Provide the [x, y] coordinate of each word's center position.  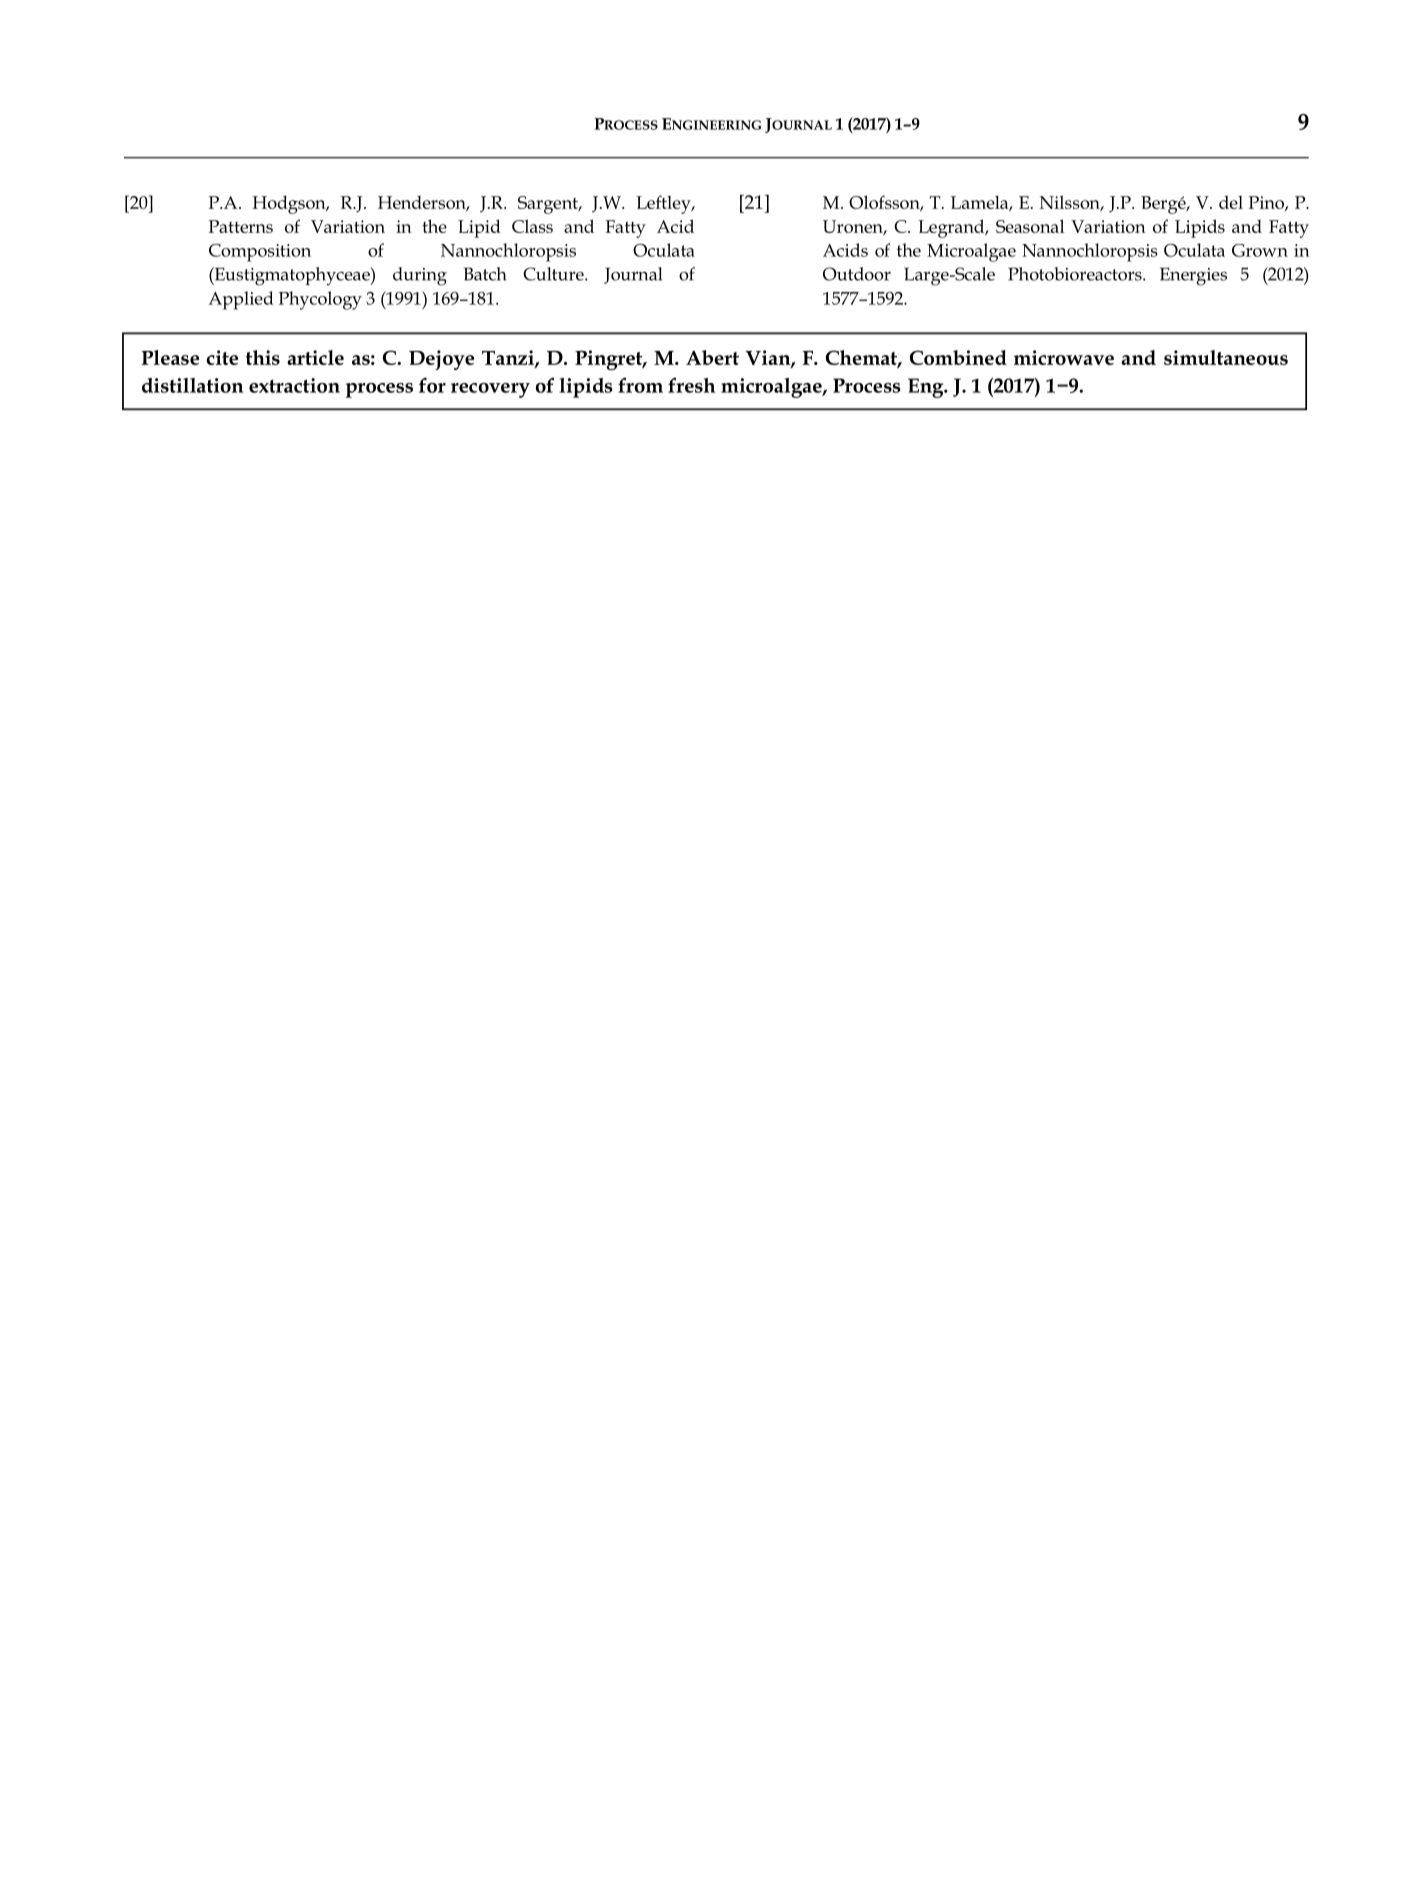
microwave [1064, 357]
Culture [554, 274]
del [1231, 202]
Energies [1193, 276]
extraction [294, 385]
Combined [958, 357]
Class [532, 226]
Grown [1260, 250]
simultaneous [1226, 357]
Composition [260, 253]
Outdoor [857, 274]
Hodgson [290, 204]
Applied [241, 300]
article [315, 357]
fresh [691, 385]
